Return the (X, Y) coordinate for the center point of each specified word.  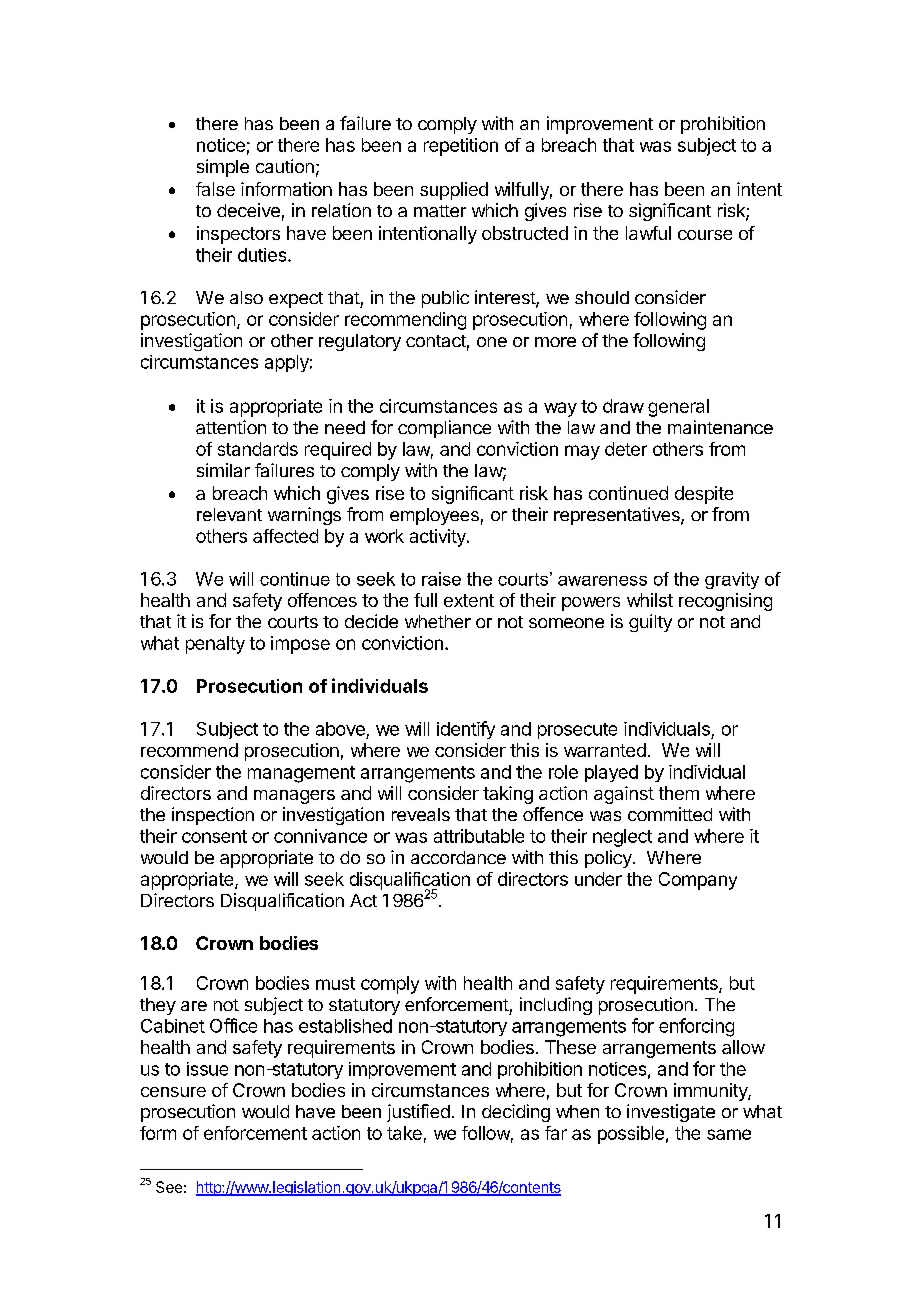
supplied (454, 191)
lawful (648, 233)
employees (434, 516)
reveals (421, 814)
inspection (213, 816)
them (679, 793)
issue (207, 1069)
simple (223, 168)
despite (704, 495)
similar (223, 470)
